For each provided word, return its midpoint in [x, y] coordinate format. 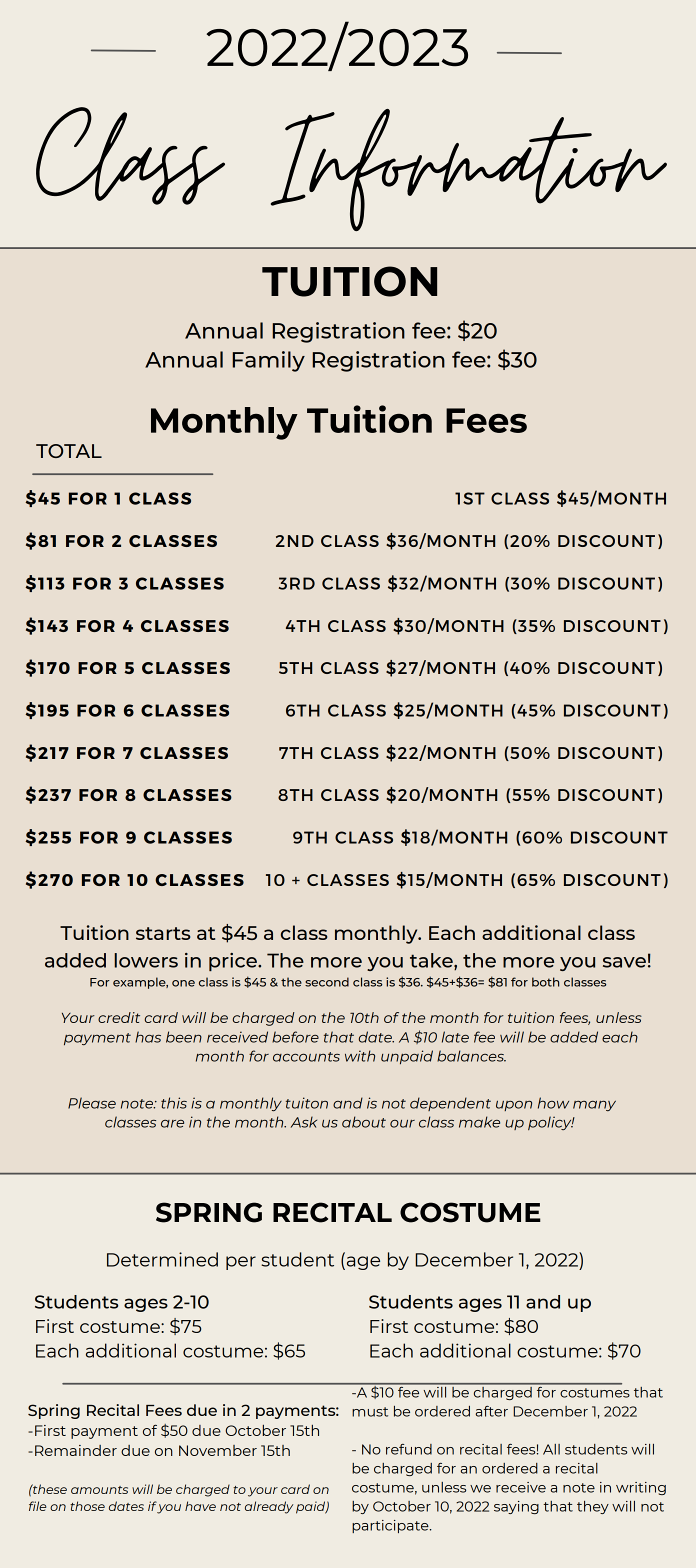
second [327, 982]
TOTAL [69, 451]
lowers [146, 960]
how [553, 1103]
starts [163, 933]
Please [92, 1103]
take [432, 961]
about [364, 1122]
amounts [99, 1490]
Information [469, 170]
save [624, 962]
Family [268, 361]
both [545, 982]
